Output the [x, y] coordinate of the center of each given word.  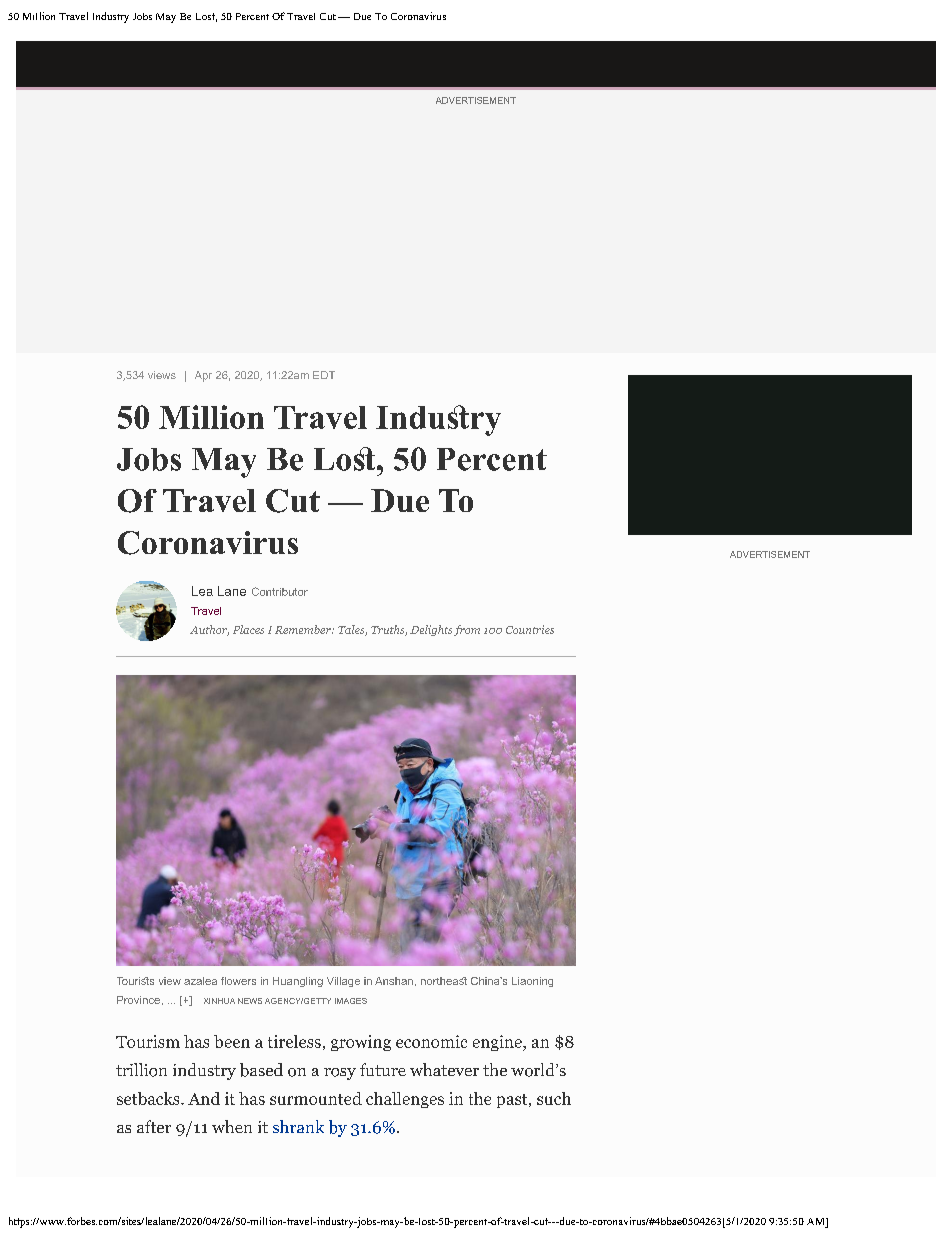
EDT [324, 375]
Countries [530, 629]
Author [209, 630]
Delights [431, 630]
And [204, 1098]
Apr [203, 376]
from [467, 630]
